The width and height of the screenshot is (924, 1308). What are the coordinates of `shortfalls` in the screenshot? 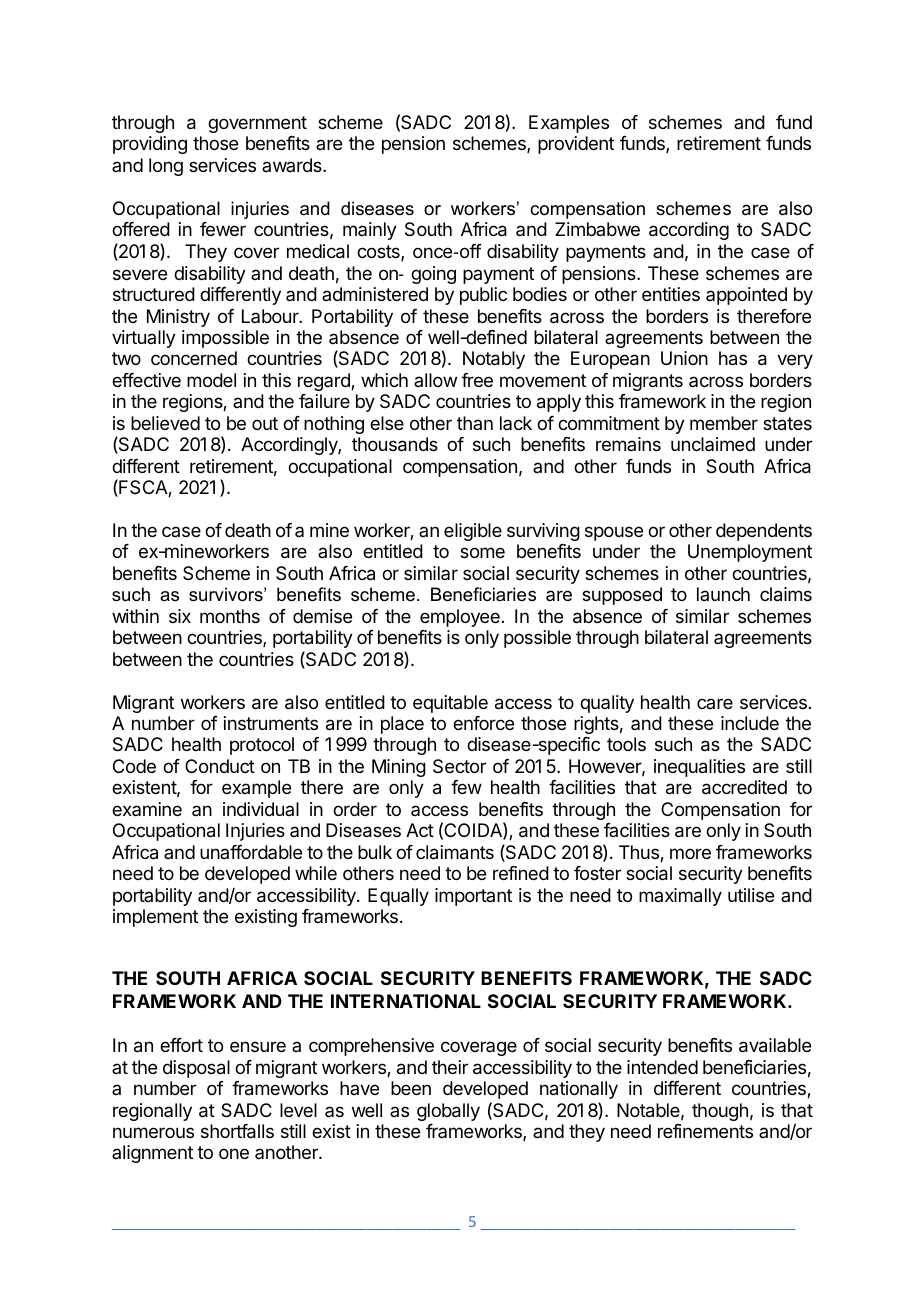 It's located at (237, 1131).
